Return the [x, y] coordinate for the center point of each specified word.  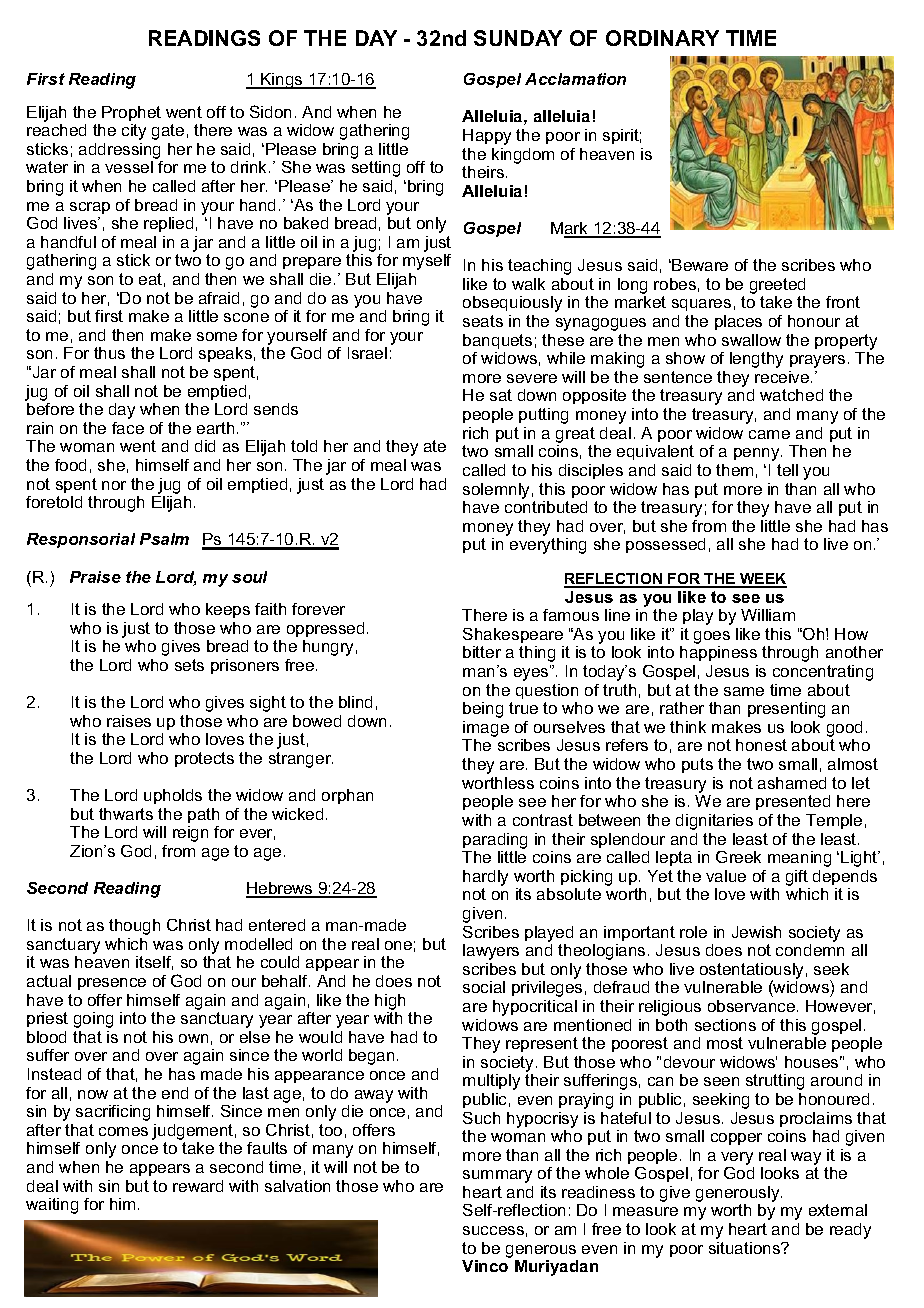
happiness [718, 653]
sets [189, 665]
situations [745, 1248]
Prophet [131, 113]
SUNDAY [518, 38]
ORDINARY [662, 38]
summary [497, 1176]
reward [198, 1186]
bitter [482, 652]
